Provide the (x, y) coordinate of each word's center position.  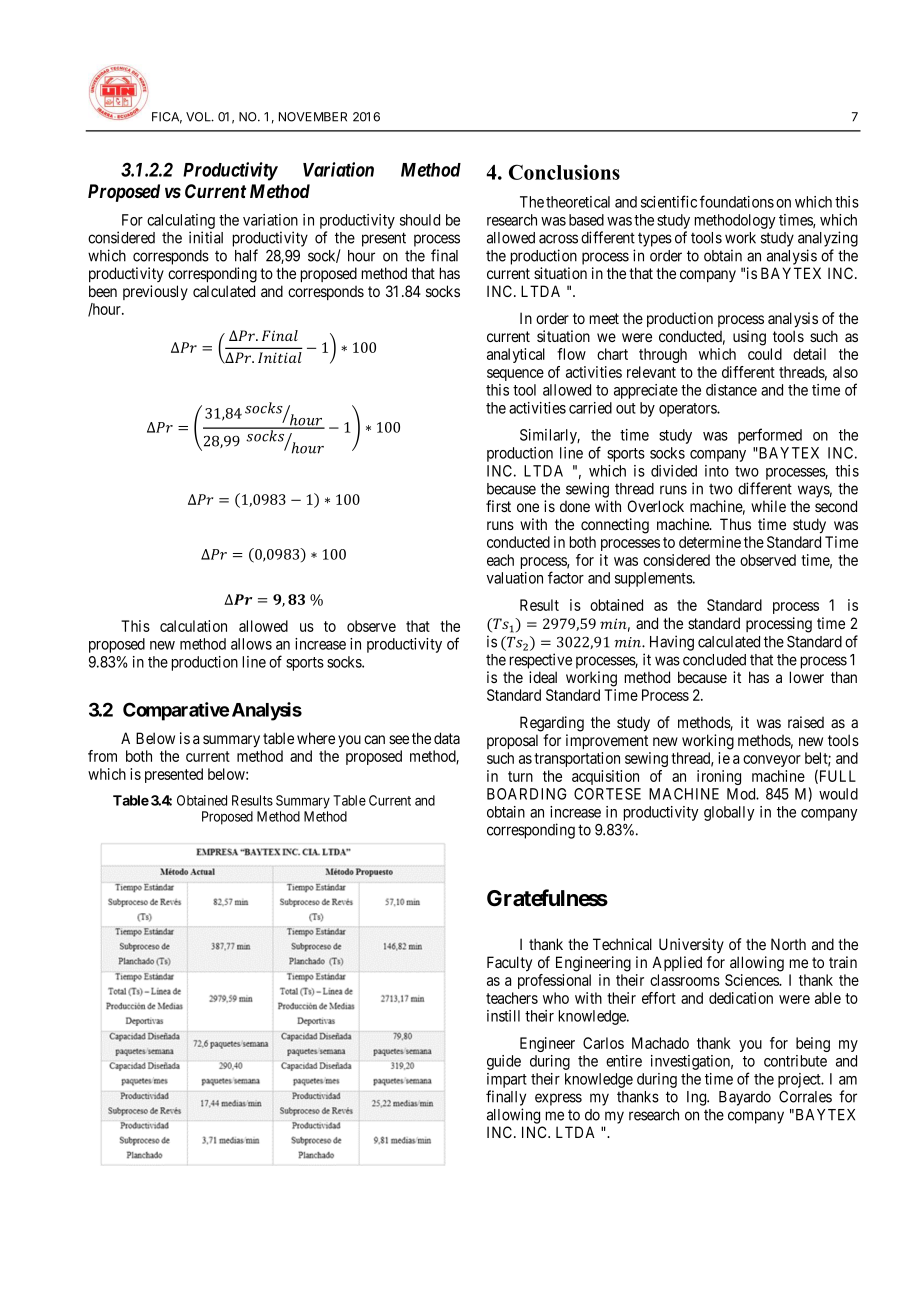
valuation (514, 578)
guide (504, 1062)
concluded (714, 660)
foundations (737, 201)
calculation (193, 626)
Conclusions (564, 172)
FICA (167, 118)
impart (507, 1080)
